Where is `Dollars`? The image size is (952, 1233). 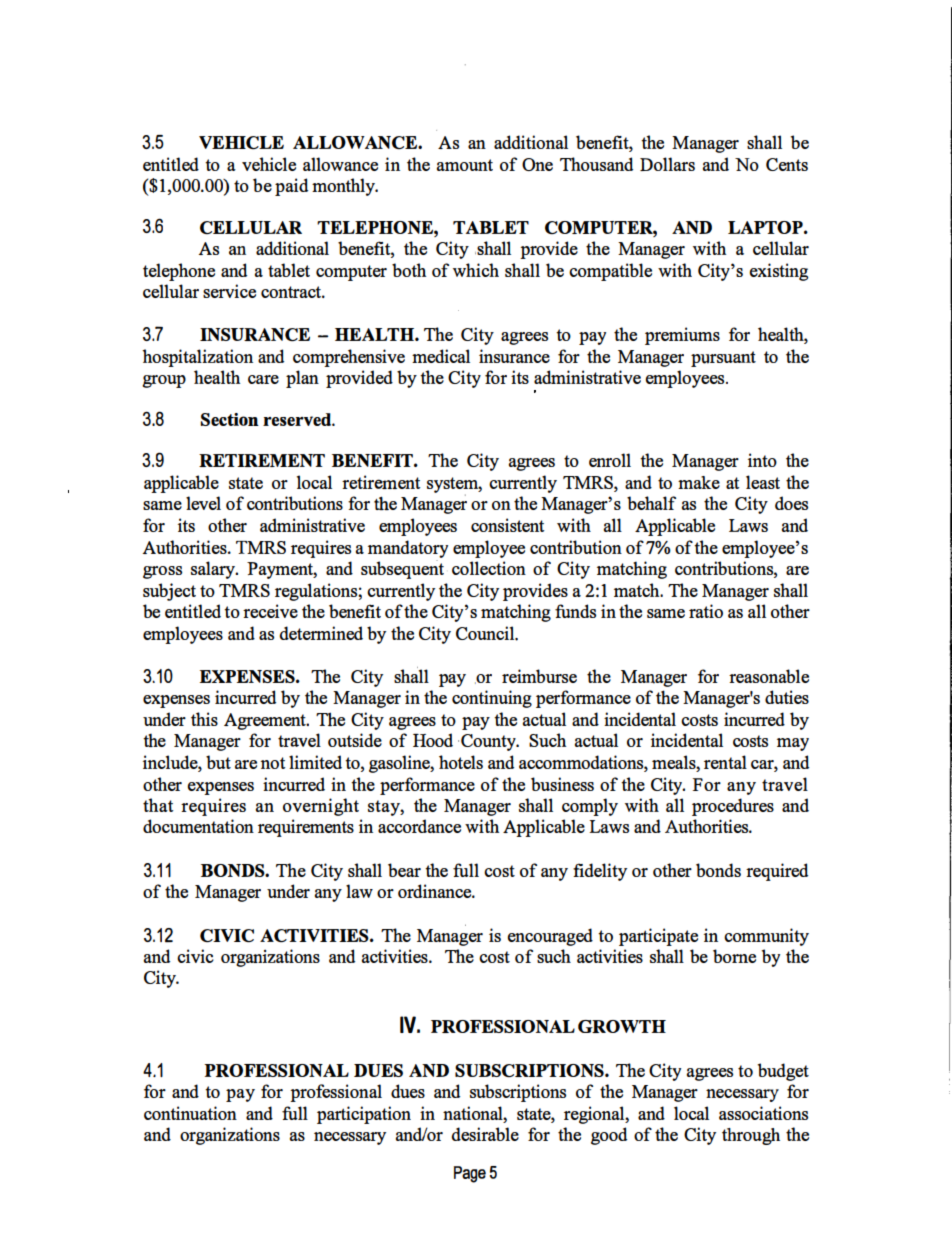 Dollars is located at coordinates (667, 164).
